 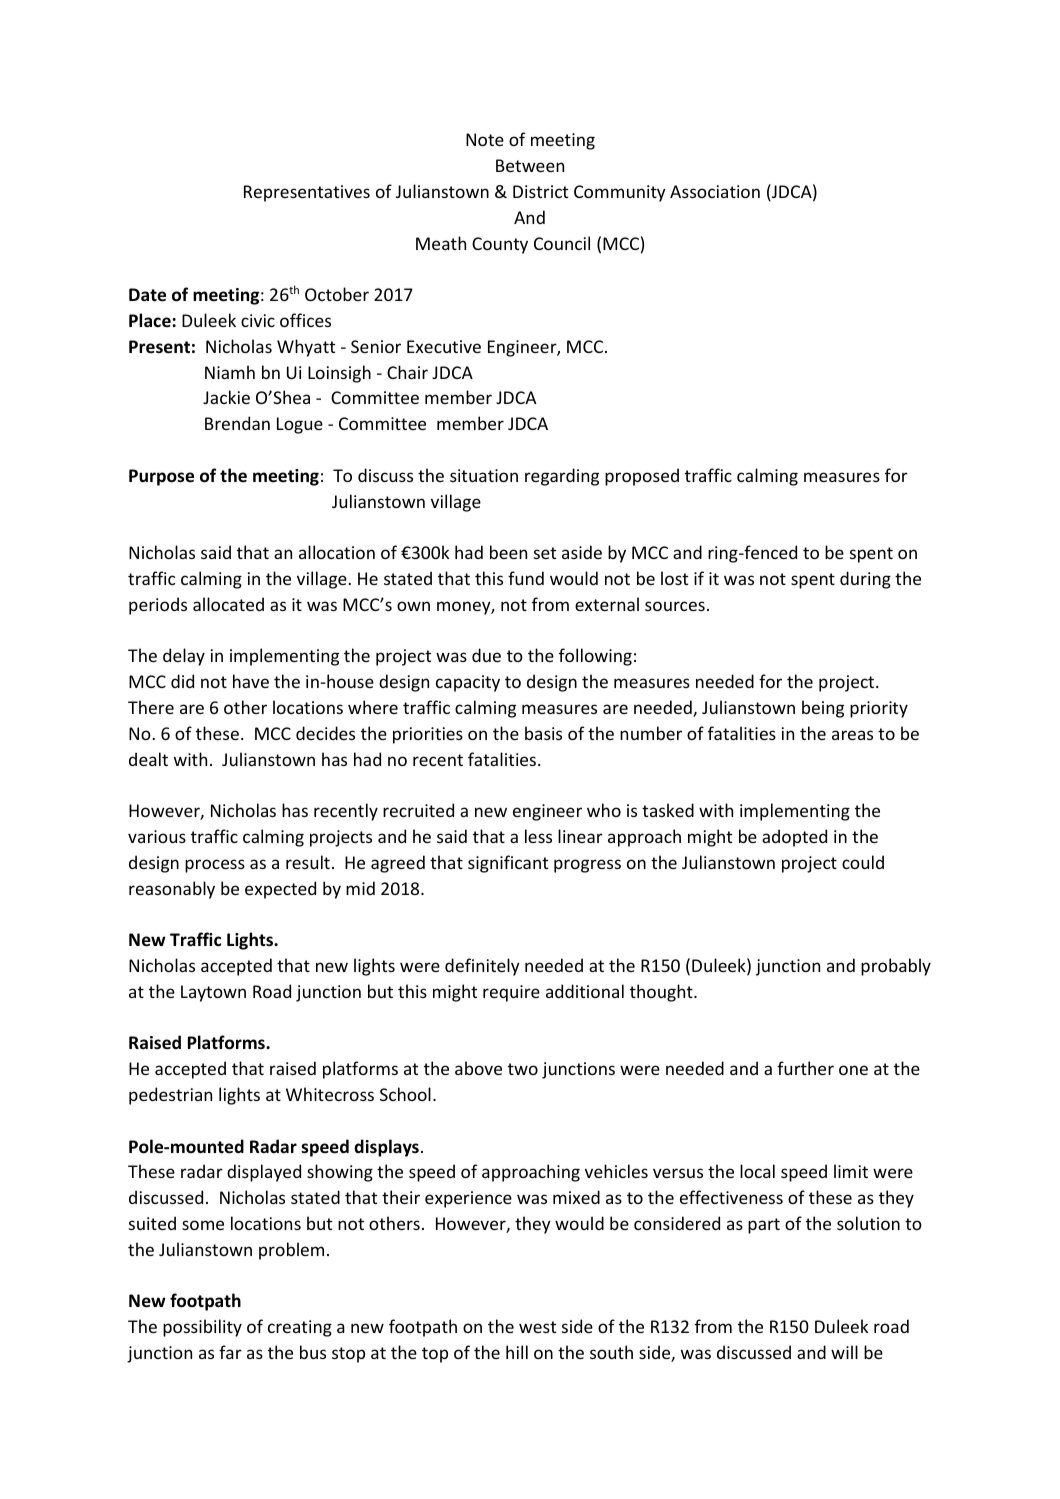 What do you see at coordinates (251, 681) in the page?
I see `have` at bounding box center [251, 681].
